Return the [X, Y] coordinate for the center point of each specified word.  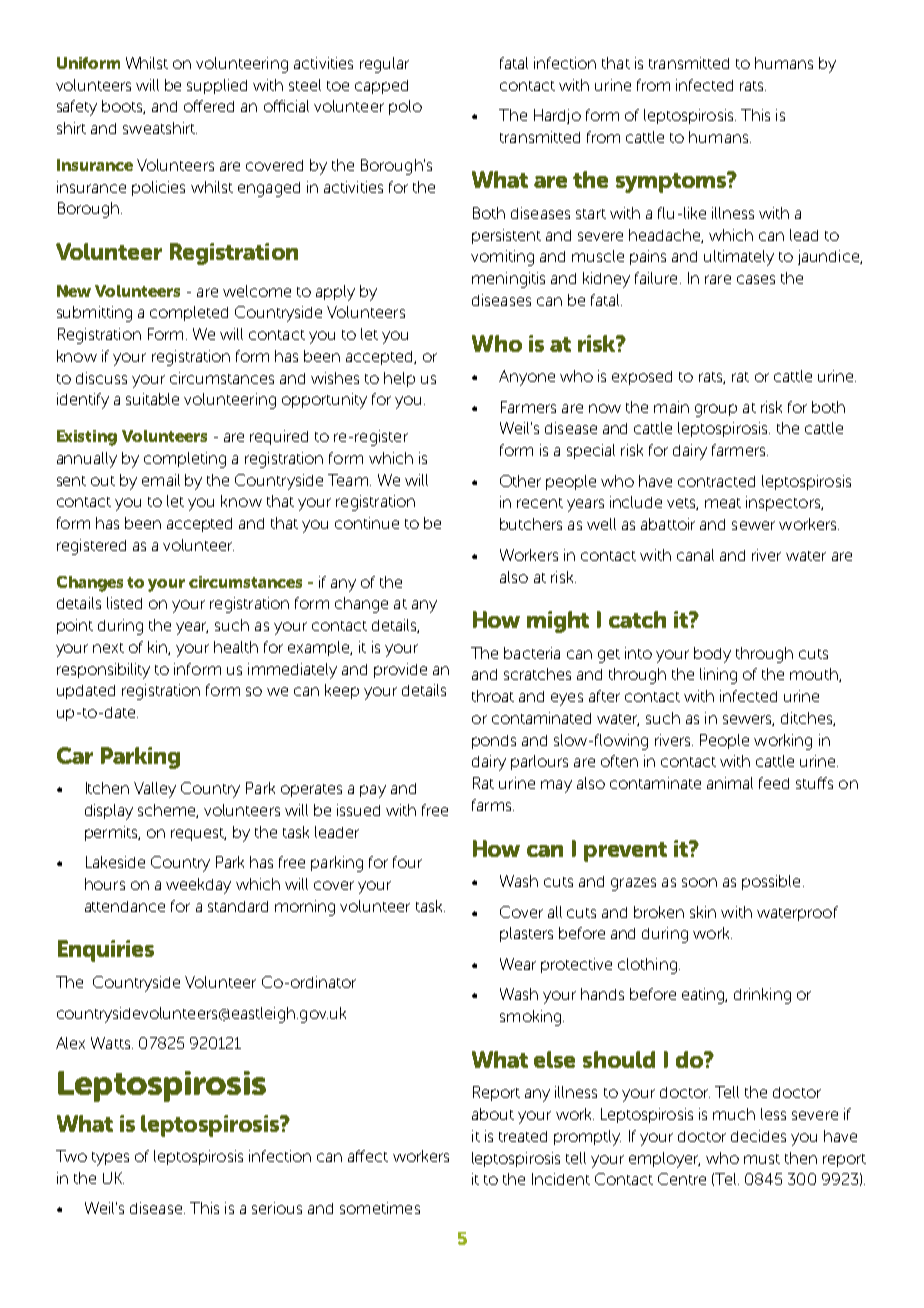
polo [405, 107]
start [591, 214]
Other [520, 481]
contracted [716, 481]
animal [730, 783]
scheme [168, 811]
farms [493, 805]
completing [185, 460]
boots [123, 107]
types [110, 1159]
